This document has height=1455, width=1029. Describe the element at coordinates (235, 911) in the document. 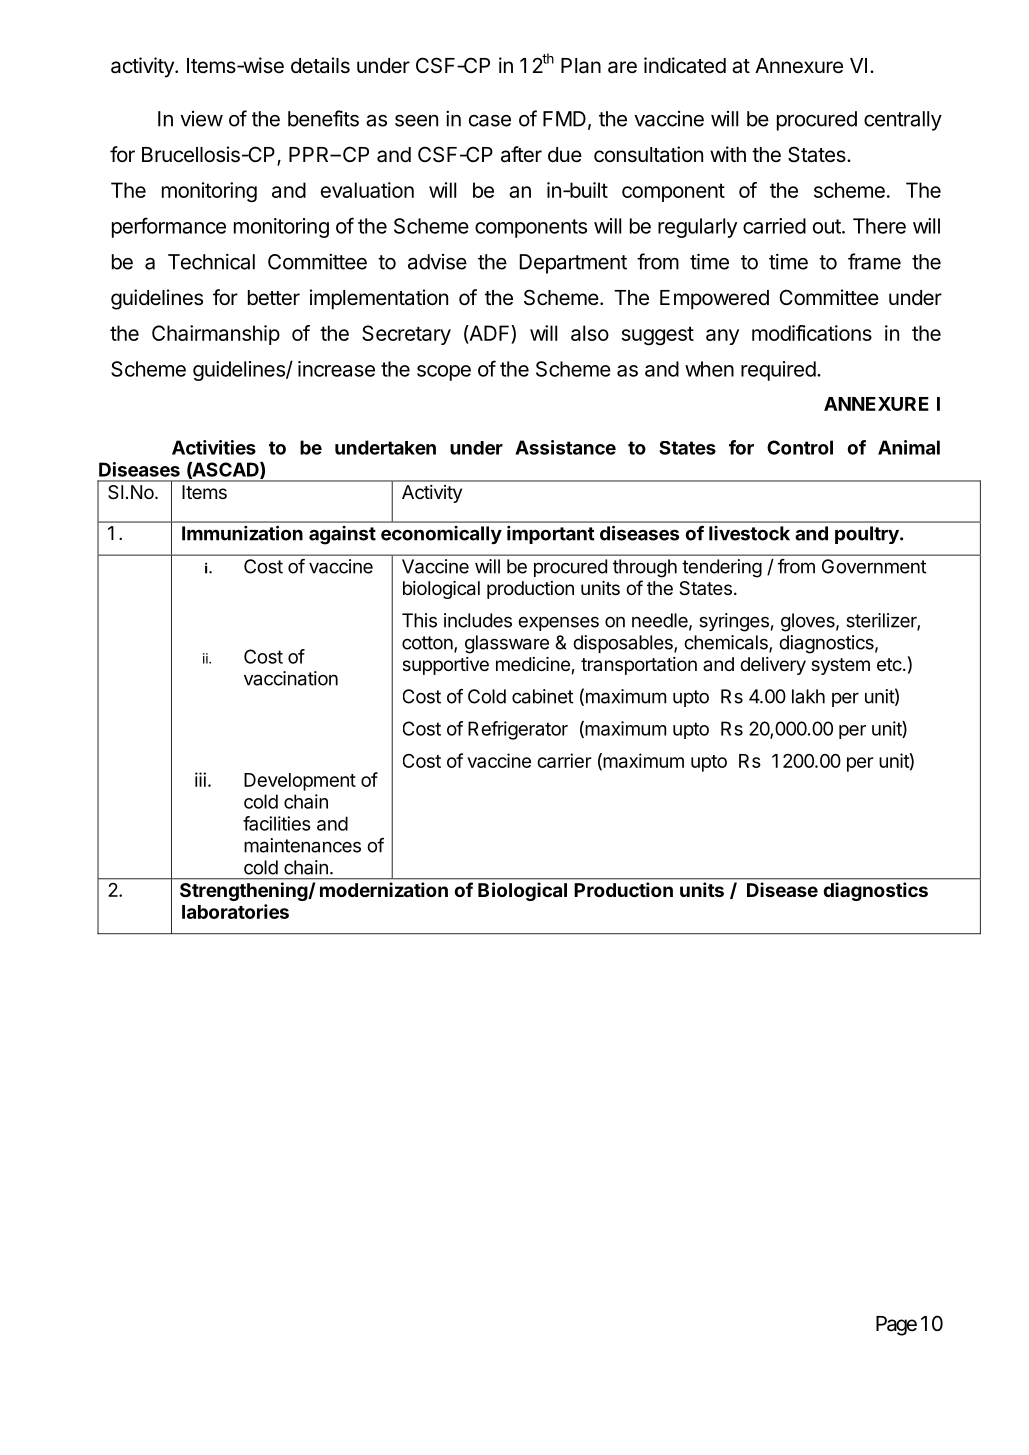

I see `laboratories` at that location.
